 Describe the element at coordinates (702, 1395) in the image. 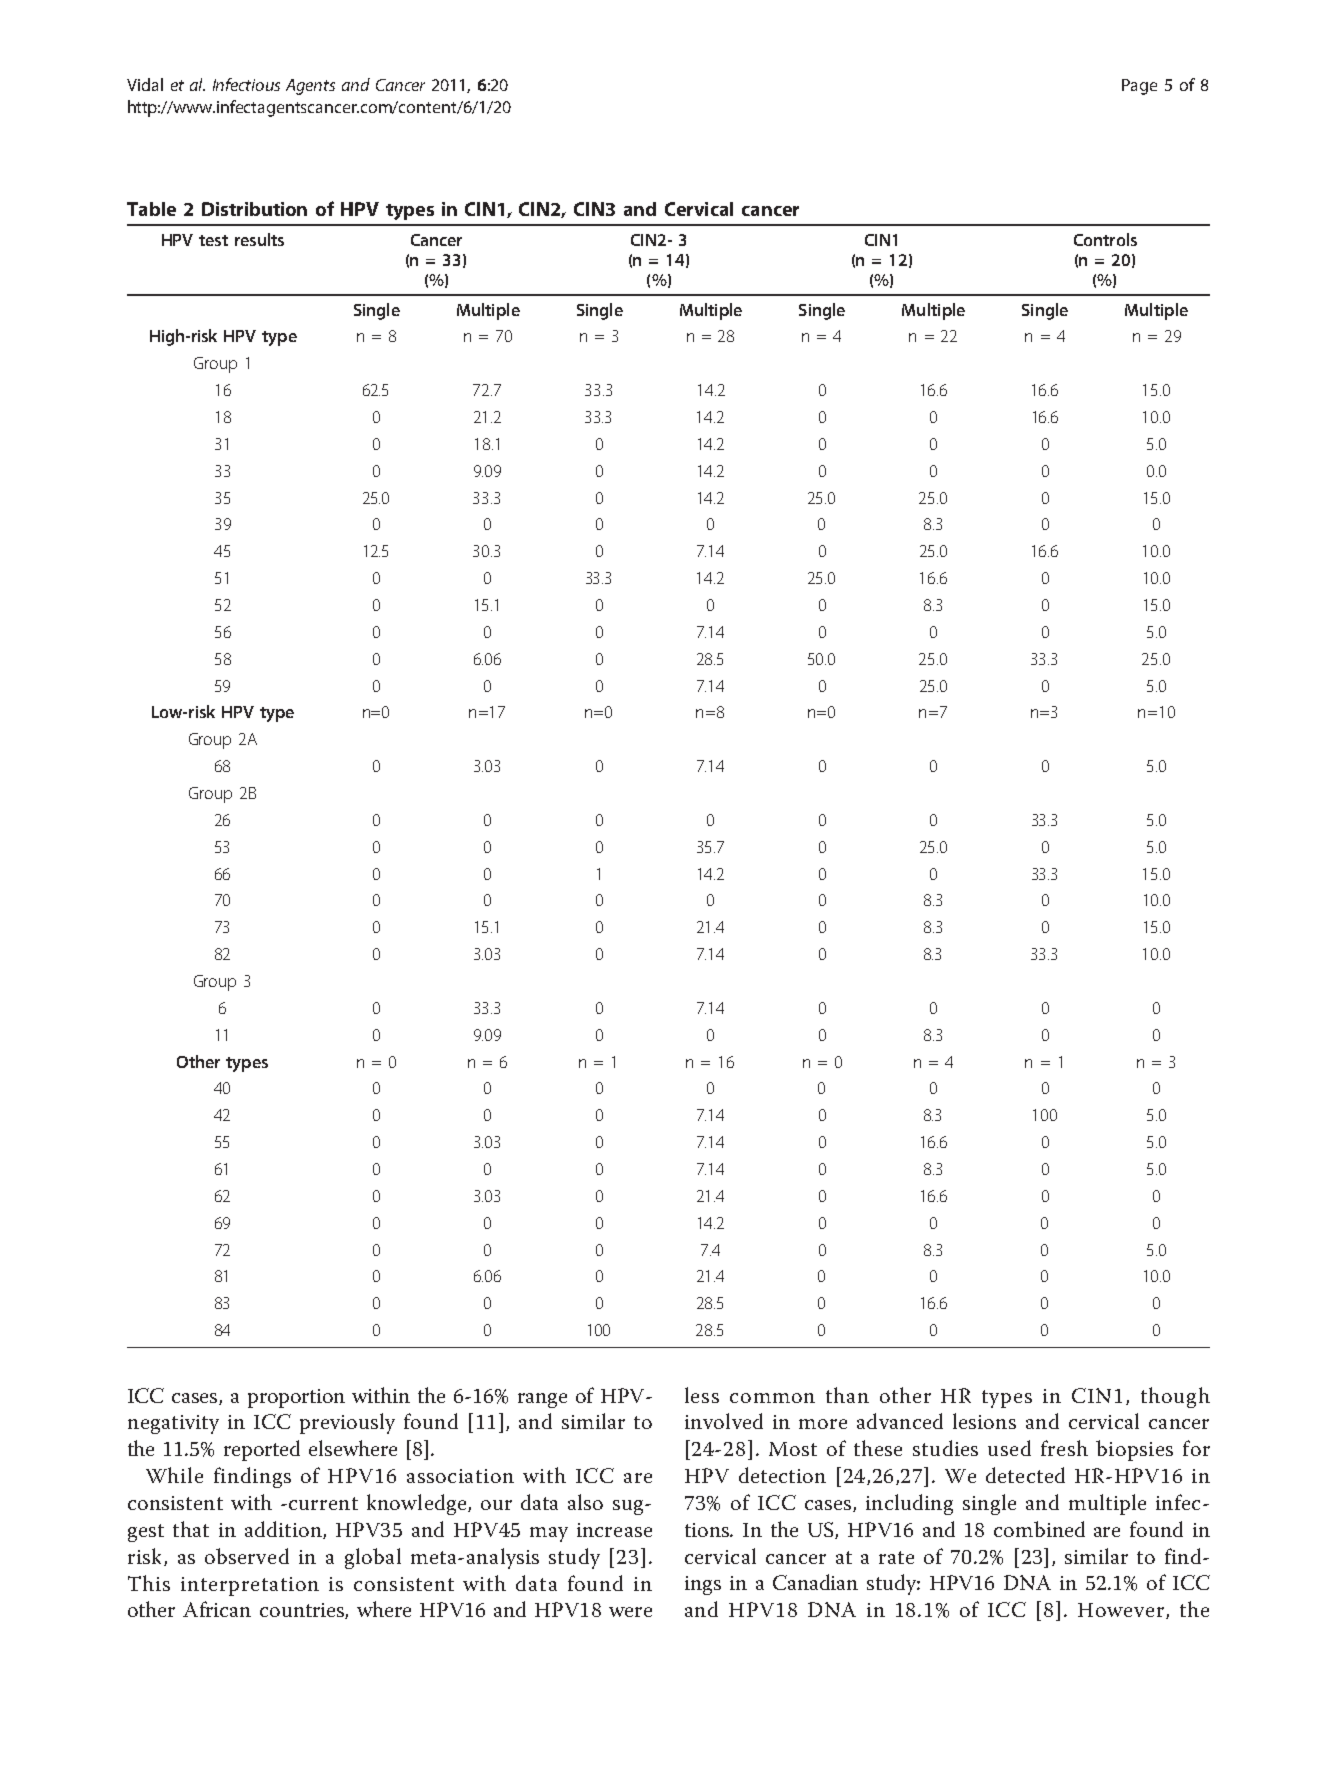

I see `less` at that location.
